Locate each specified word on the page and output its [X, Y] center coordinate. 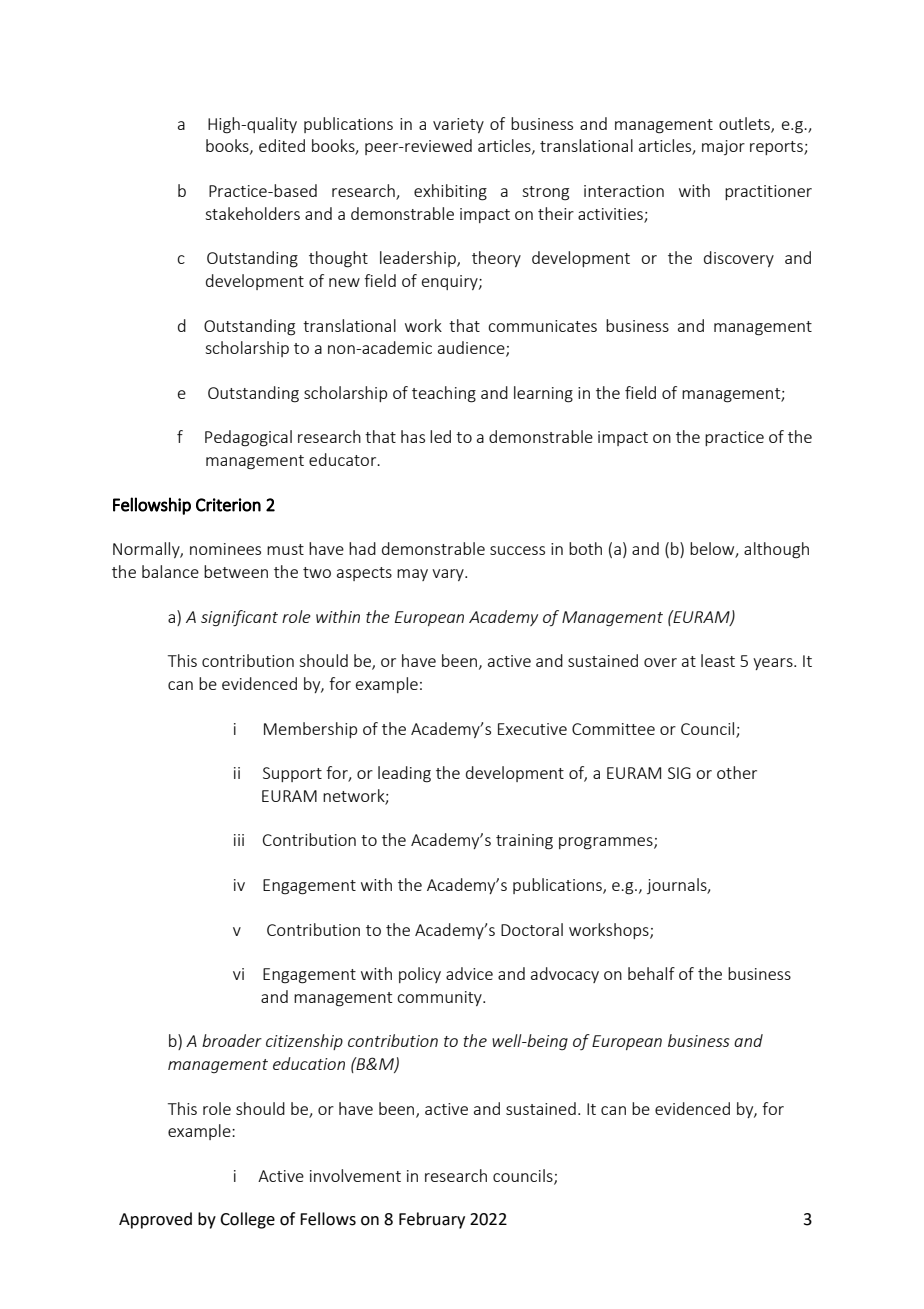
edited [282, 145]
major [723, 147]
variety [458, 125]
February [432, 1220]
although [776, 550]
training [524, 842]
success [517, 550]
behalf [651, 973]
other [737, 772]
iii [239, 840]
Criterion [228, 505]
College [247, 1220]
